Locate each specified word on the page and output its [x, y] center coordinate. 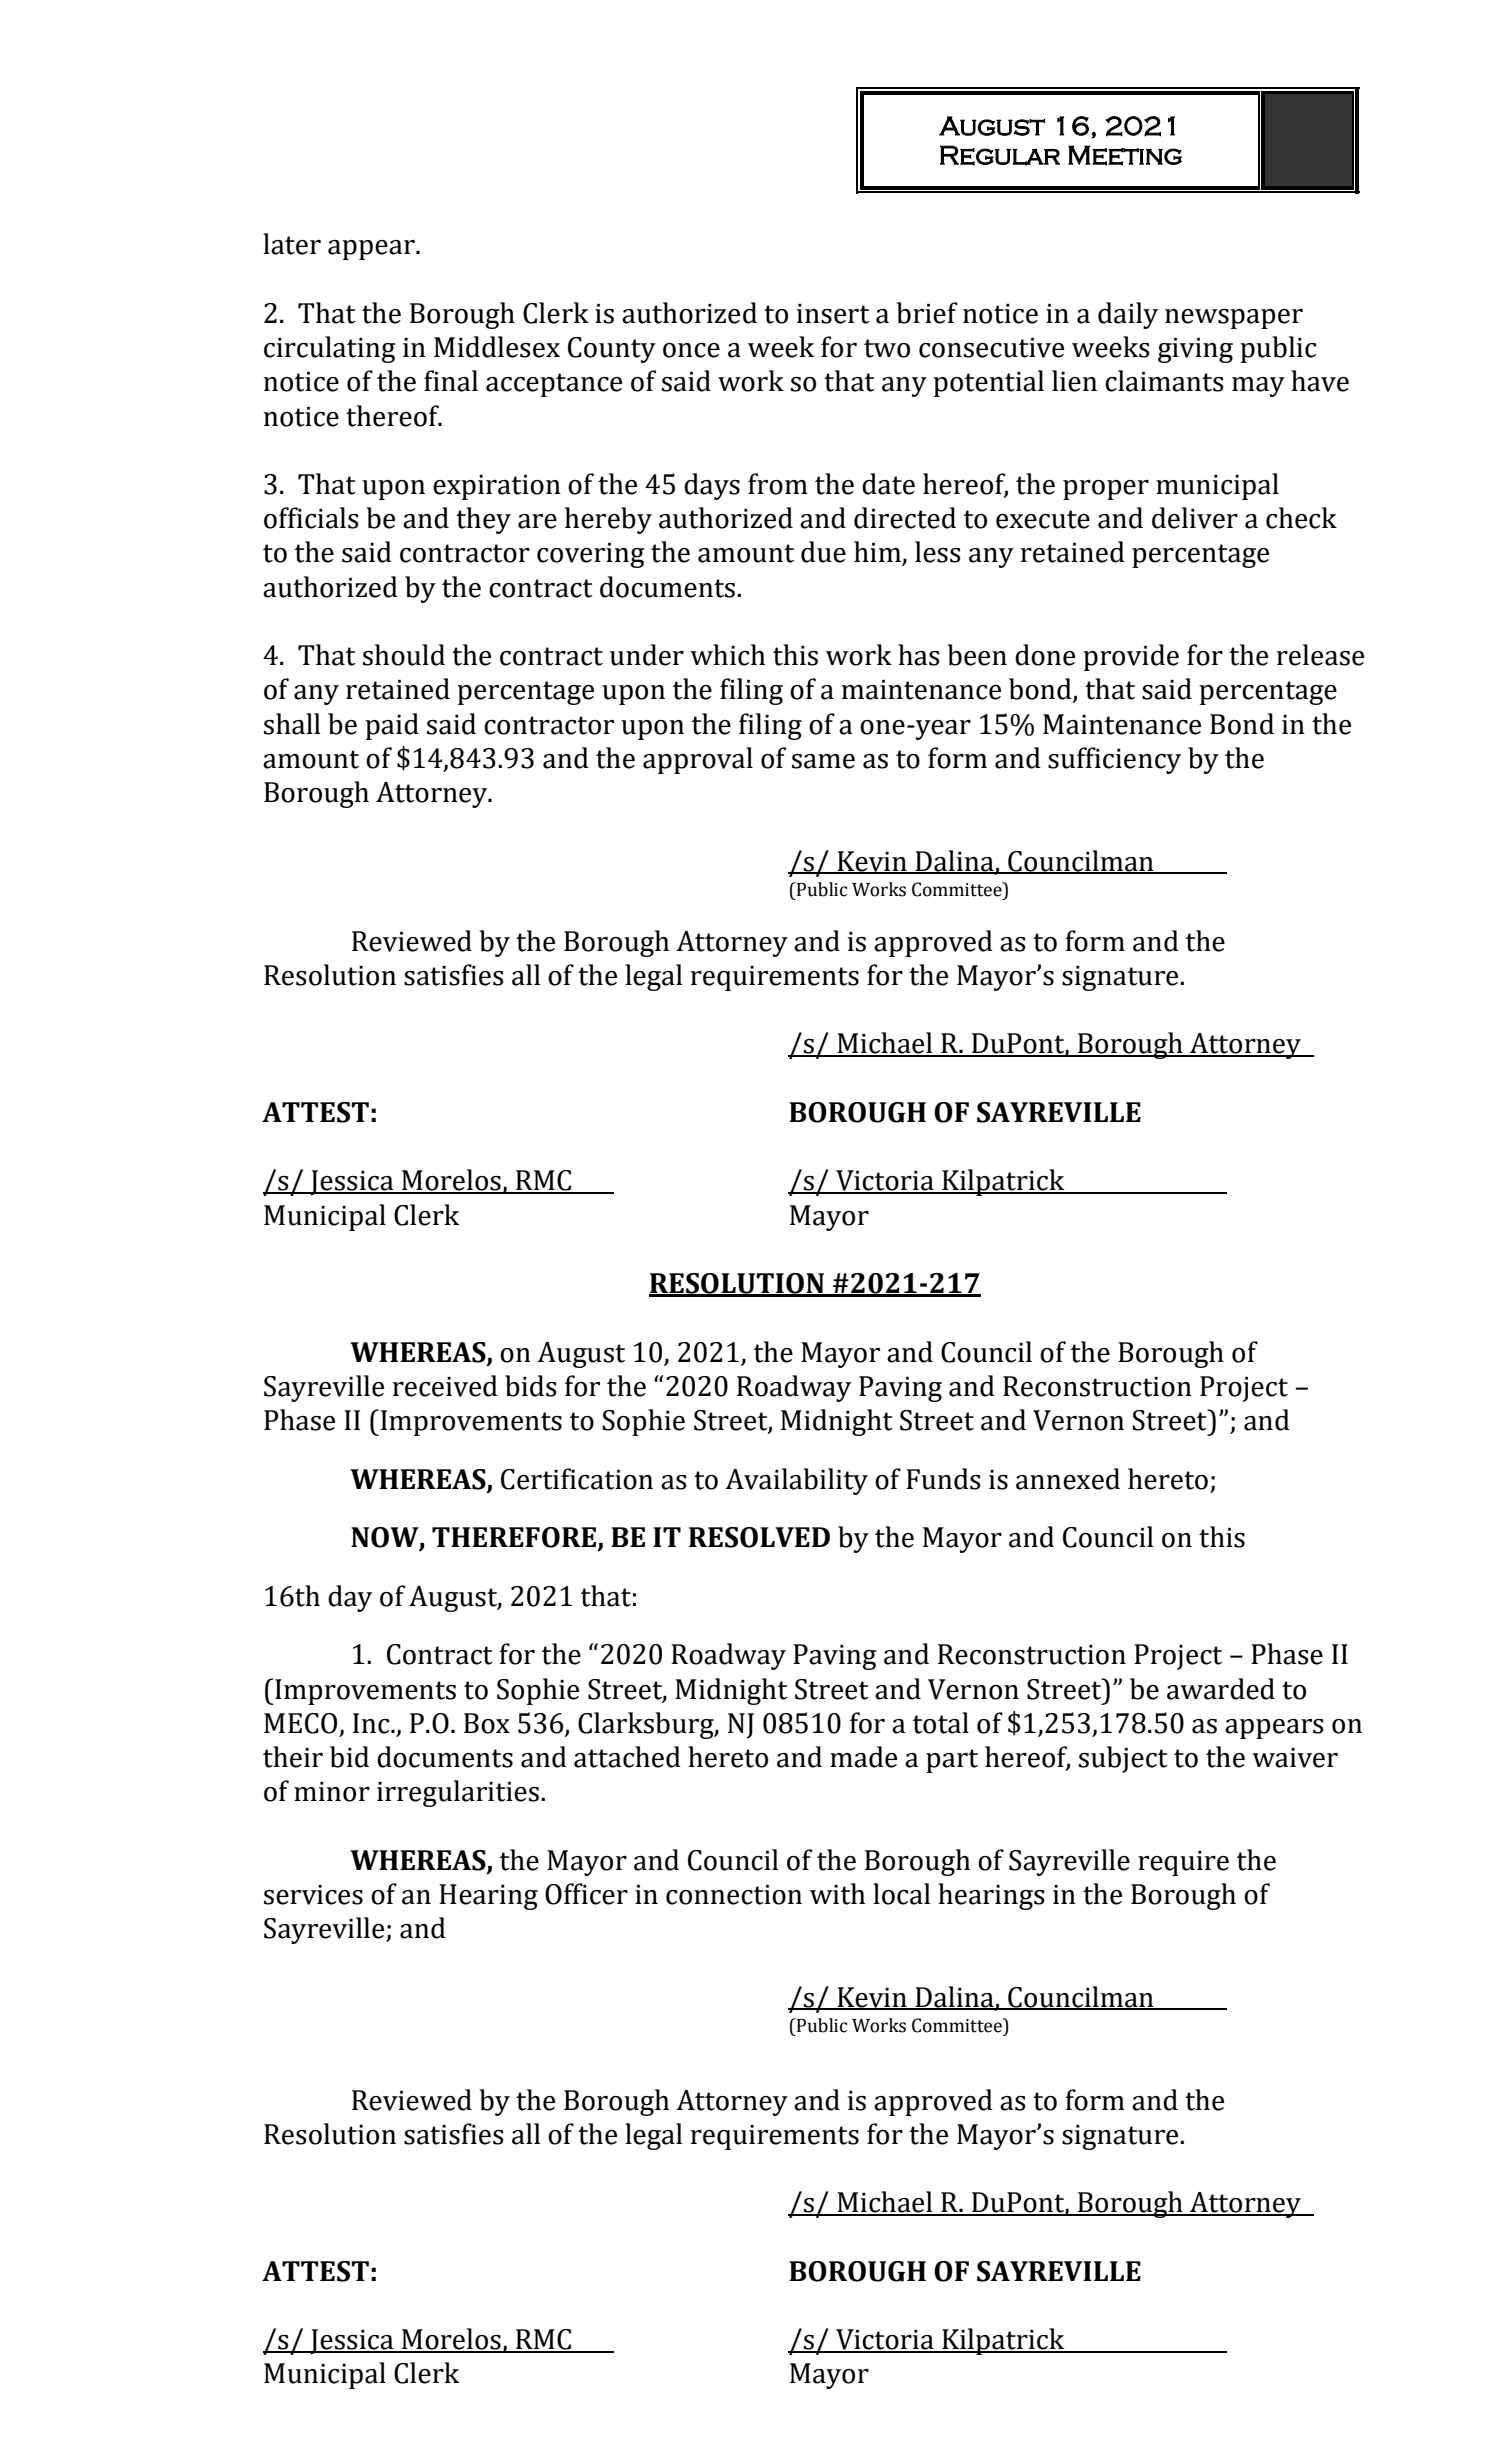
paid [392, 726]
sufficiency [1114, 760]
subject [1123, 1759]
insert [833, 314]
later [292, 244]
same [823, 761]
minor [332, 1792]
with [837, 1894]
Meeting [1125, 155]
